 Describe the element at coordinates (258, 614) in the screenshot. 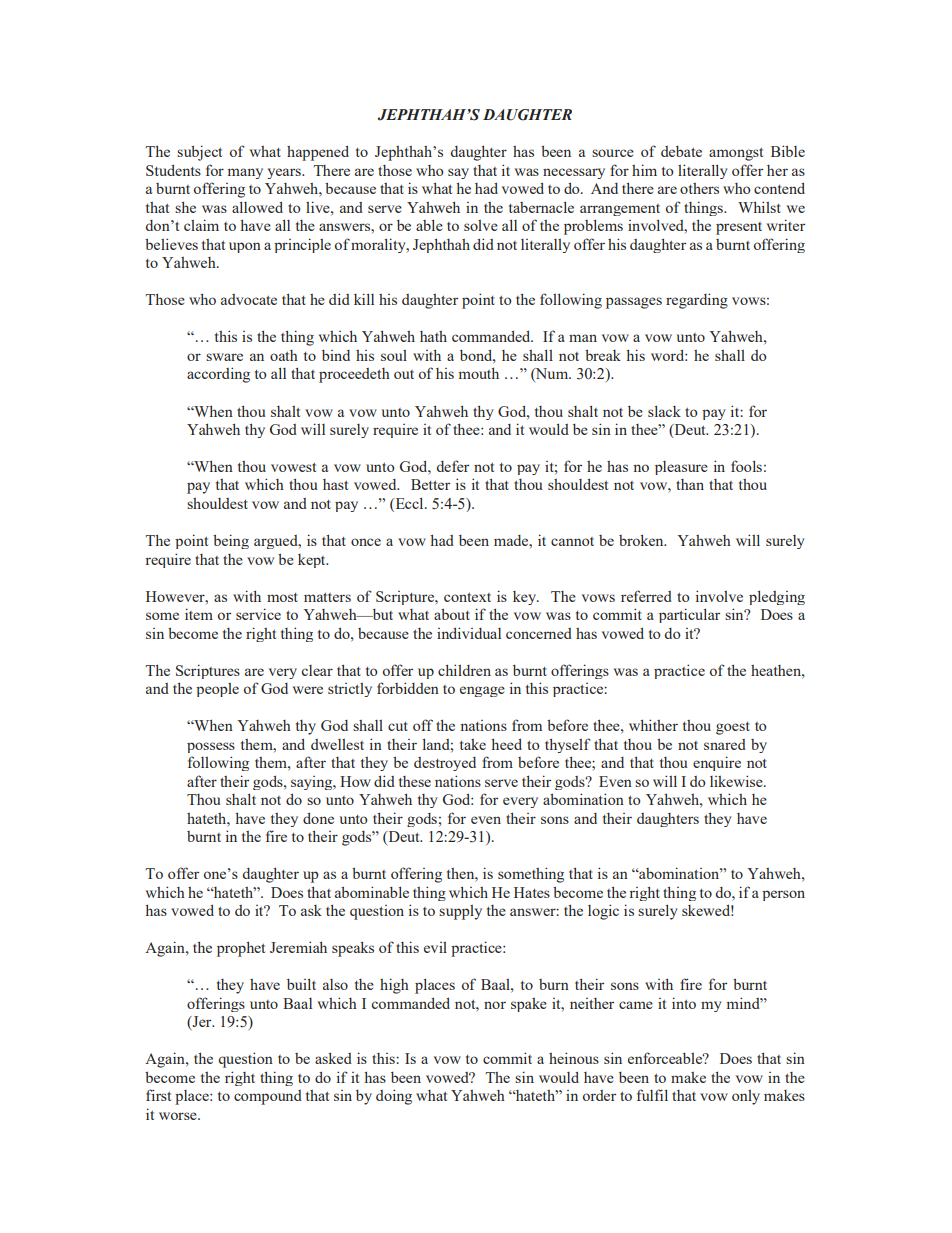

I see `service` at that location.
